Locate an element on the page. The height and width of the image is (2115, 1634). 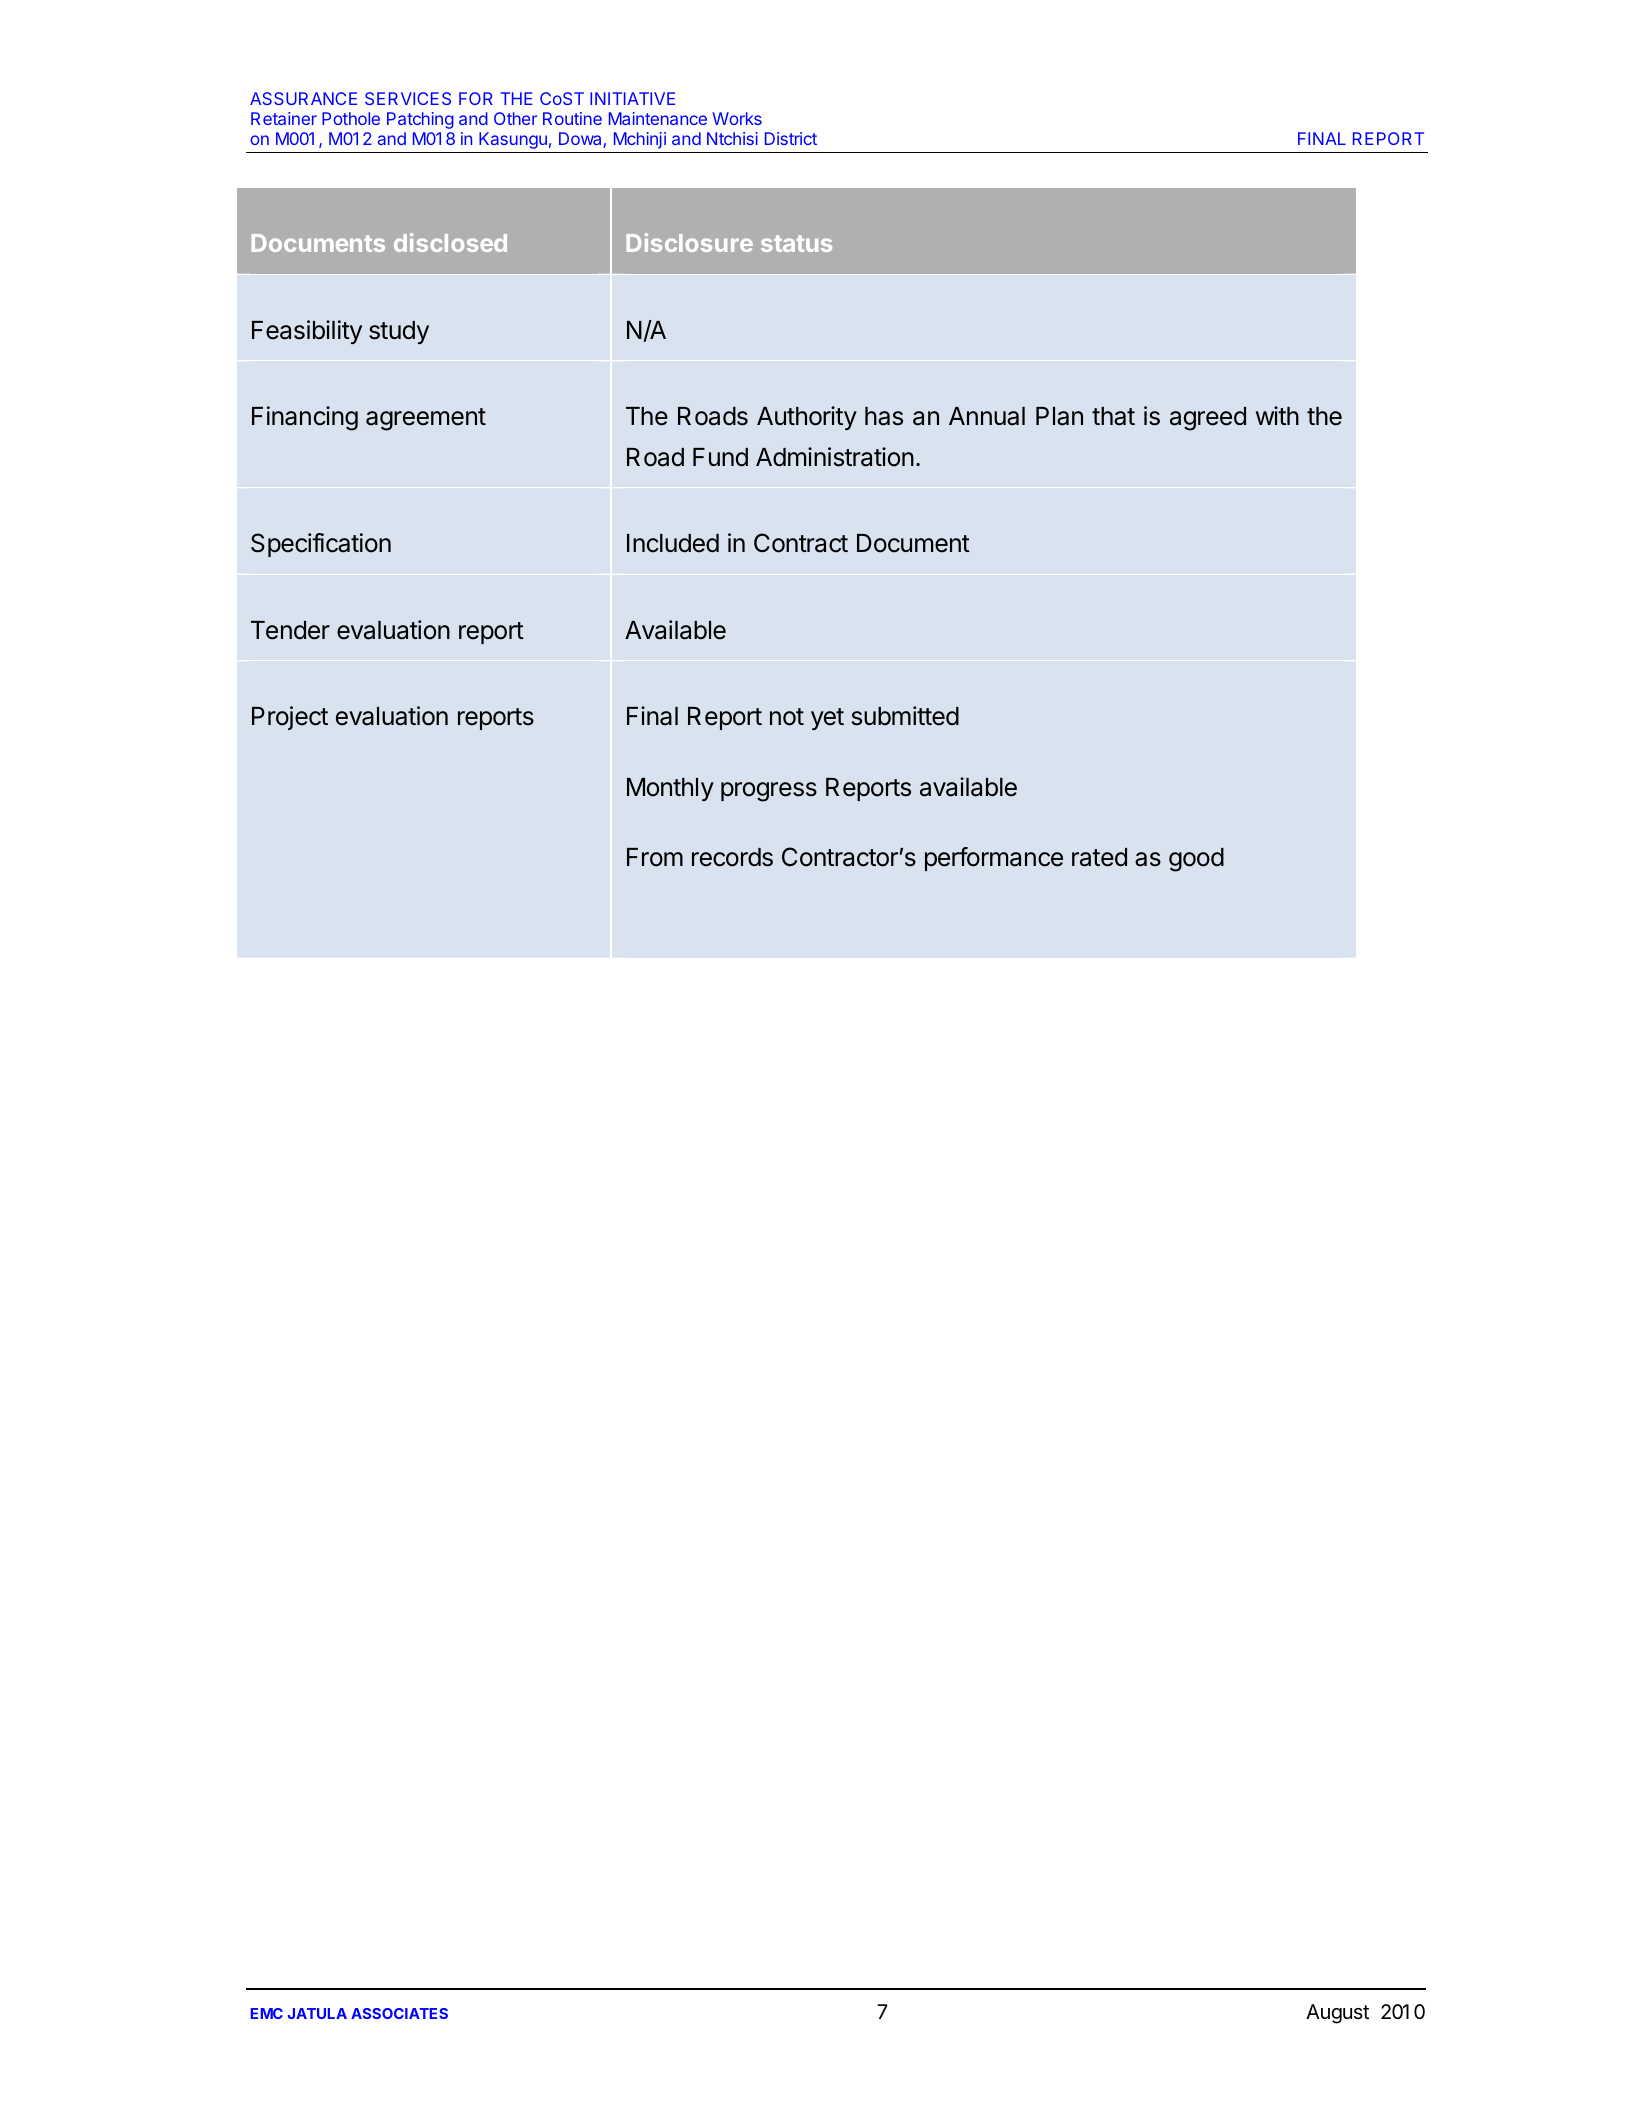
records is located at coordinates (732, 857).
